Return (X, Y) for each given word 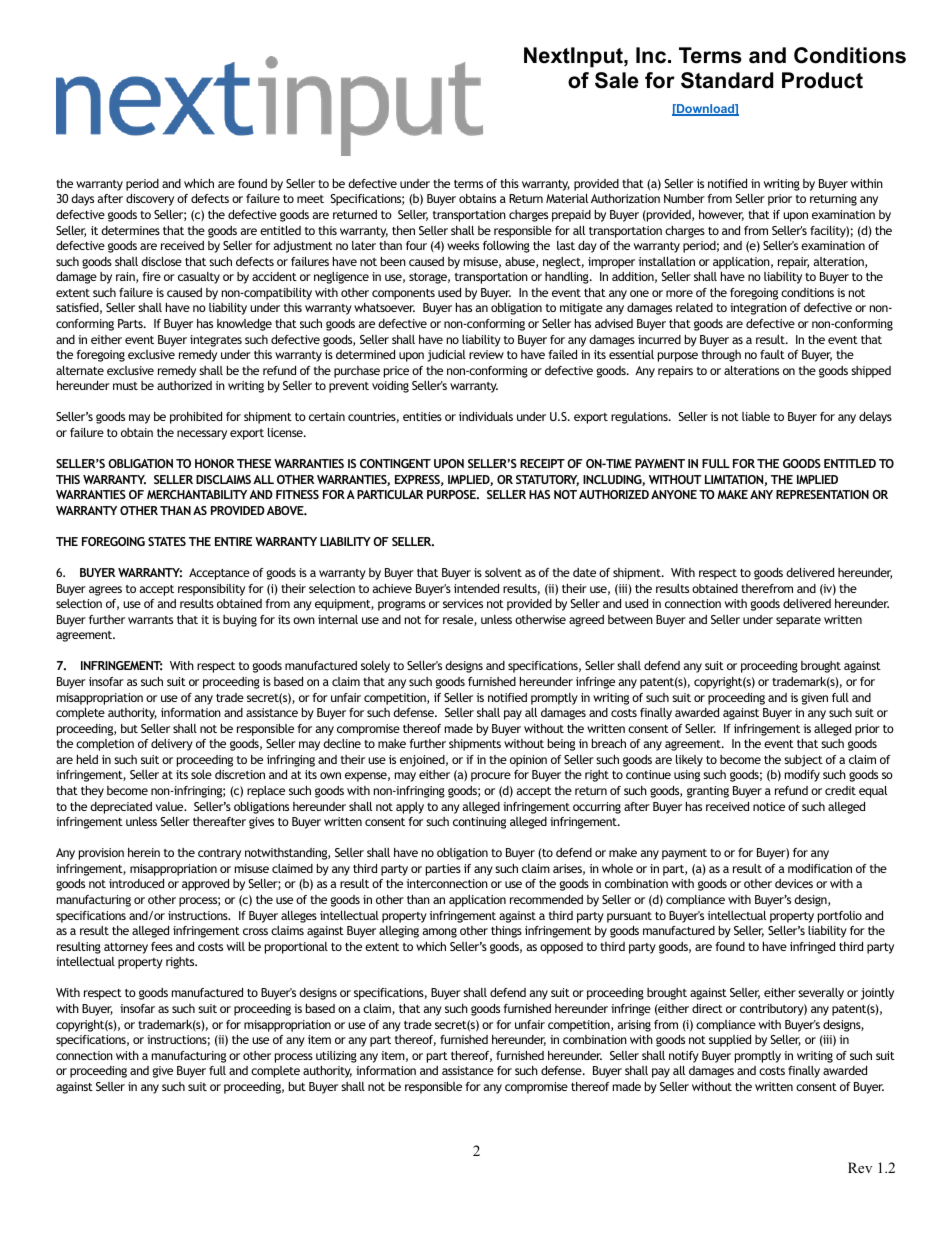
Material (567, 198)
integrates (216, 341)
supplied (730, 1041)
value (171, 806)
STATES (167, 541)
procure (491, 777)
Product (822, 80)
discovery (150, 200)
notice (769, 806)
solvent (503, 572)
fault (772, 354)
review (486, 354)
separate (798, 621)
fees (162, 946)
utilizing (336, 1057)
